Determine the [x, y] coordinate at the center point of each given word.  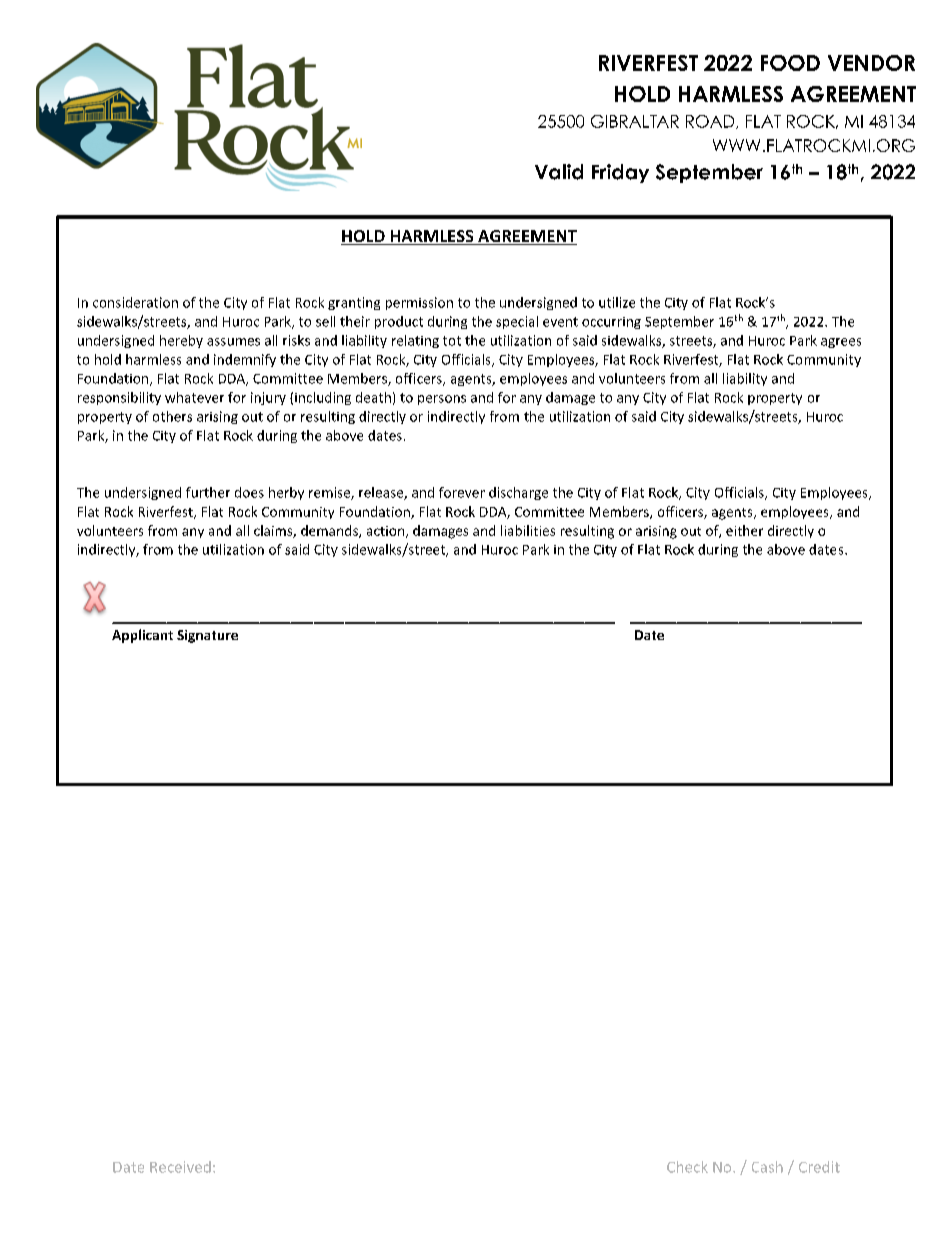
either [744, 530]
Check [687, 1167]
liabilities [528, 530]
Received [180, 1167]
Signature [207, 636]
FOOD [790, 63]
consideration [135, 302]
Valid [559, 172]
